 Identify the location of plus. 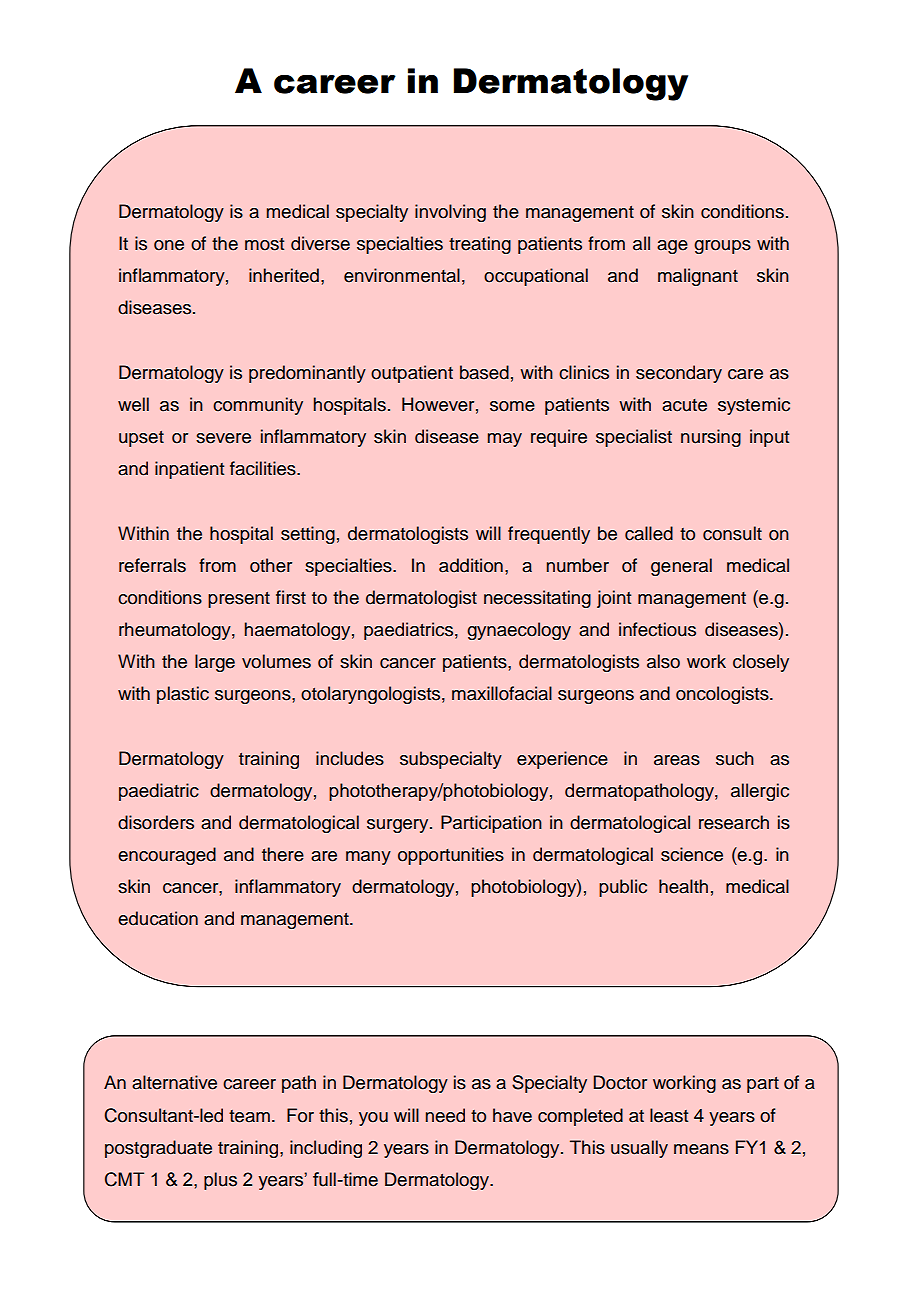
(220, 1181).
